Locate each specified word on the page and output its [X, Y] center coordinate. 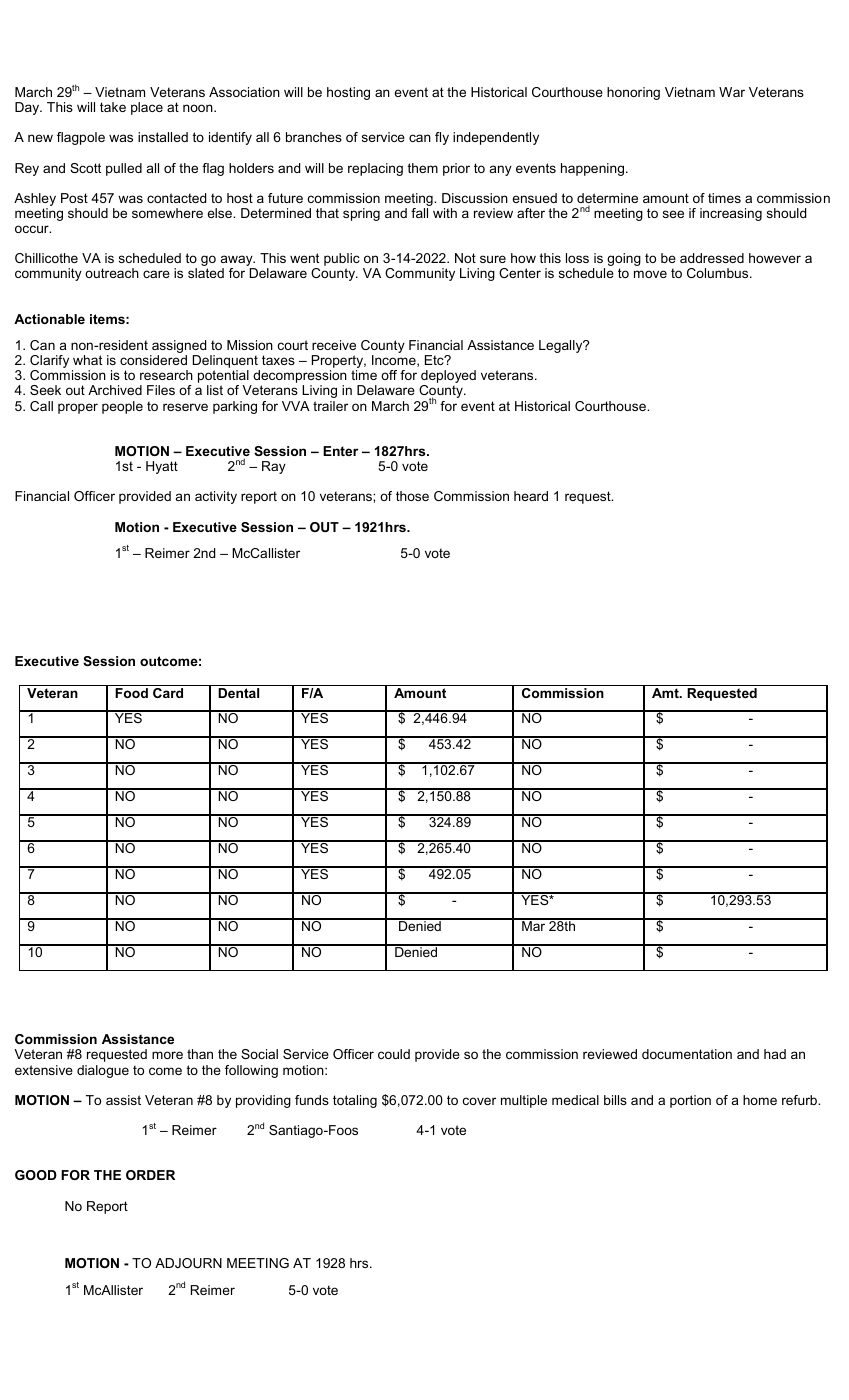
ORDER [150, 1175]
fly [442, 138]
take [113, 107]
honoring [633, 93]
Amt [666, 693]
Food [131, 693]
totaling [355, 1101]
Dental [238, 693]
